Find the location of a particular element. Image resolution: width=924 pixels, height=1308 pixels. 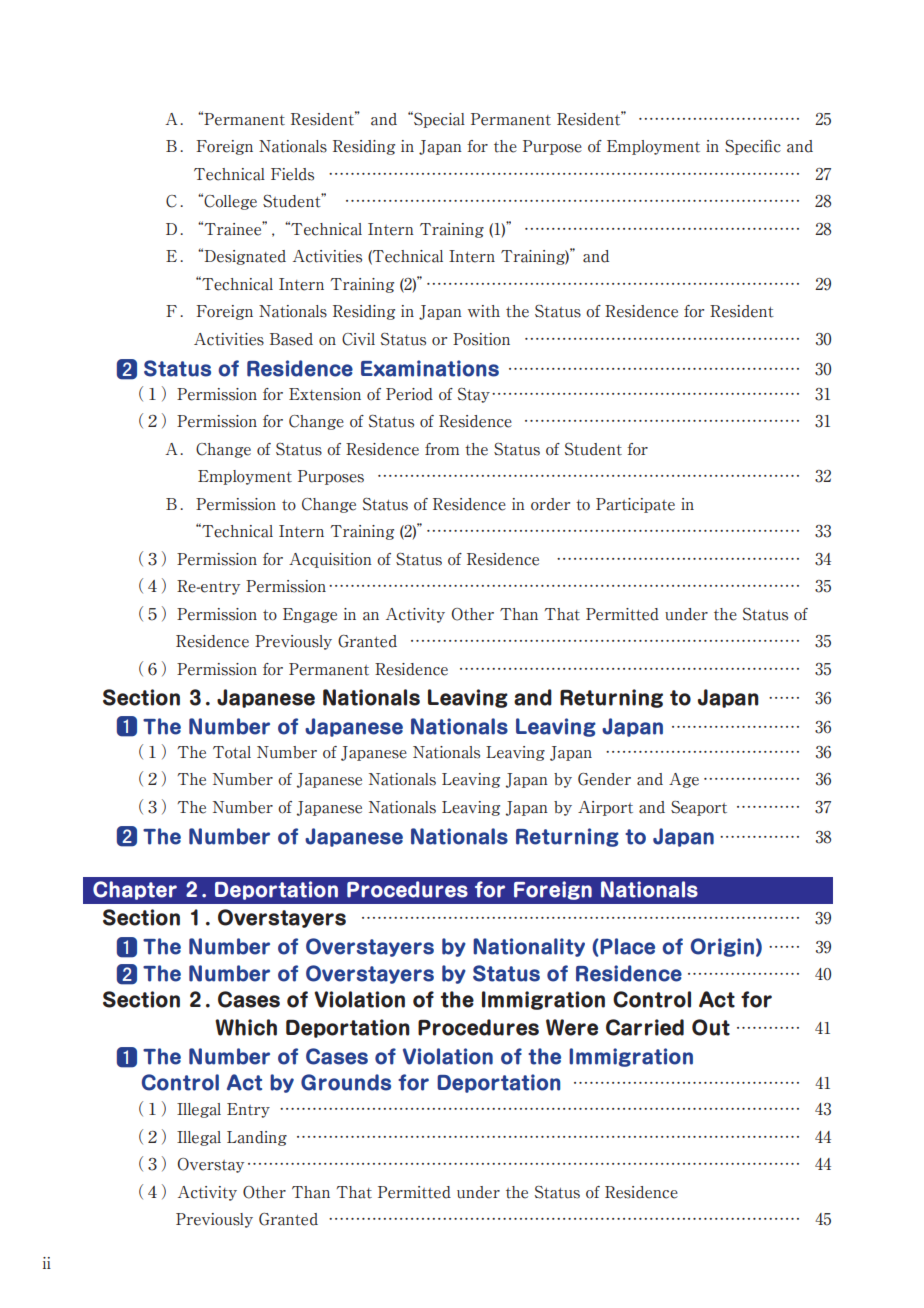

Landing is located at coordinates (257, 1138).
